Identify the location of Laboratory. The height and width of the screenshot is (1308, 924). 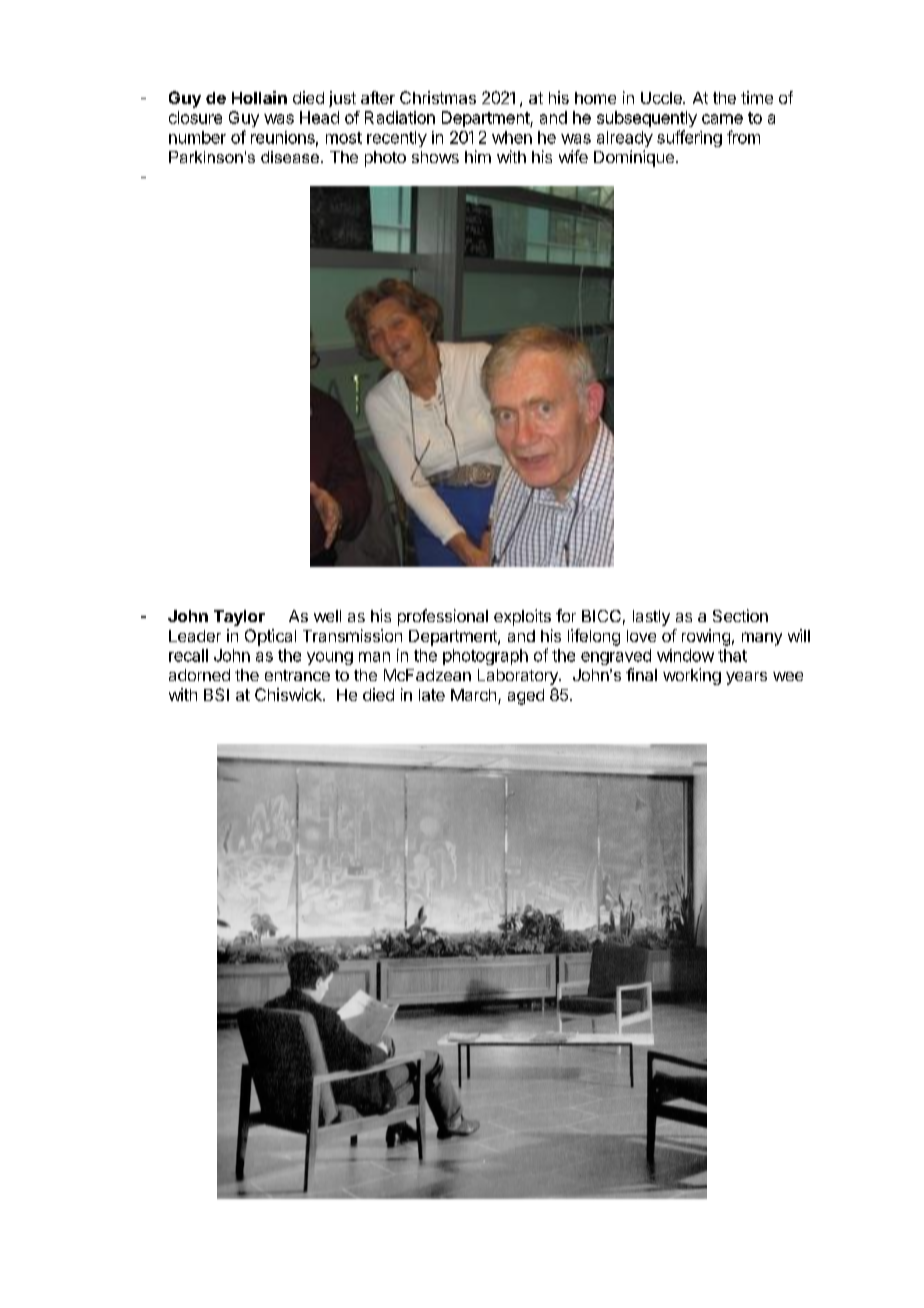
(519, 677).
